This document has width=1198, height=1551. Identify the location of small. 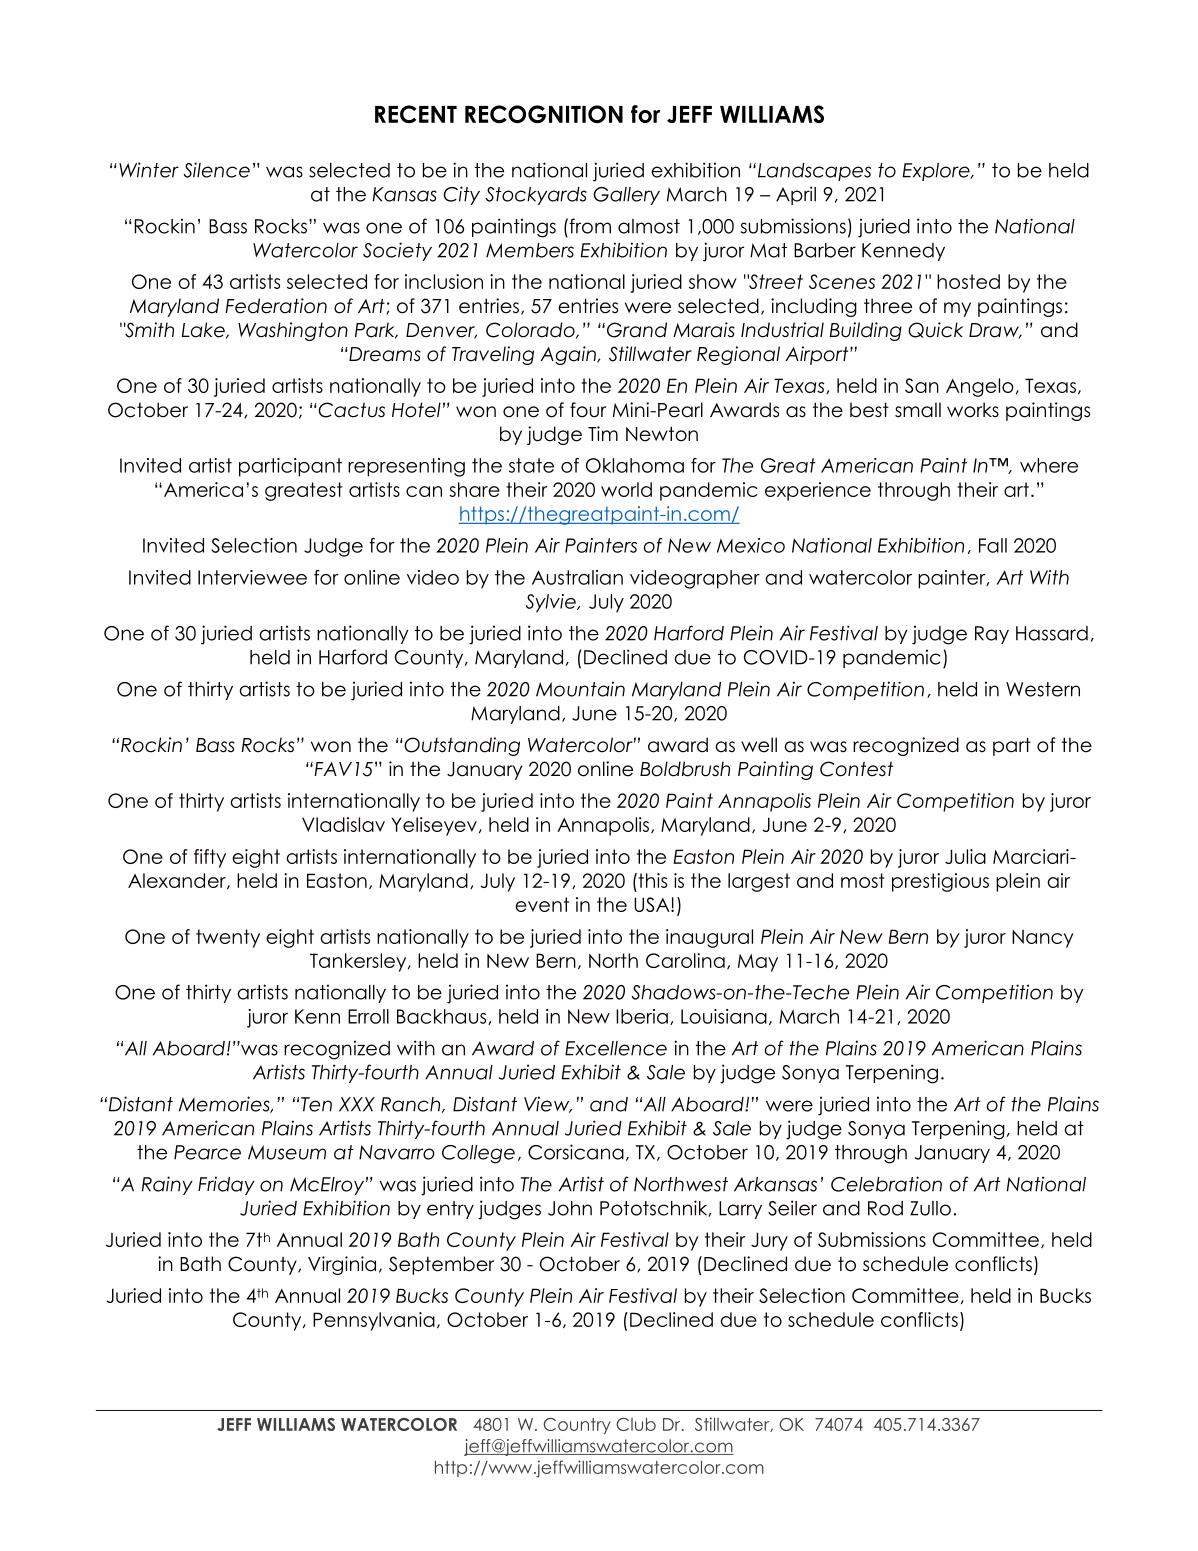
(918, 410).
